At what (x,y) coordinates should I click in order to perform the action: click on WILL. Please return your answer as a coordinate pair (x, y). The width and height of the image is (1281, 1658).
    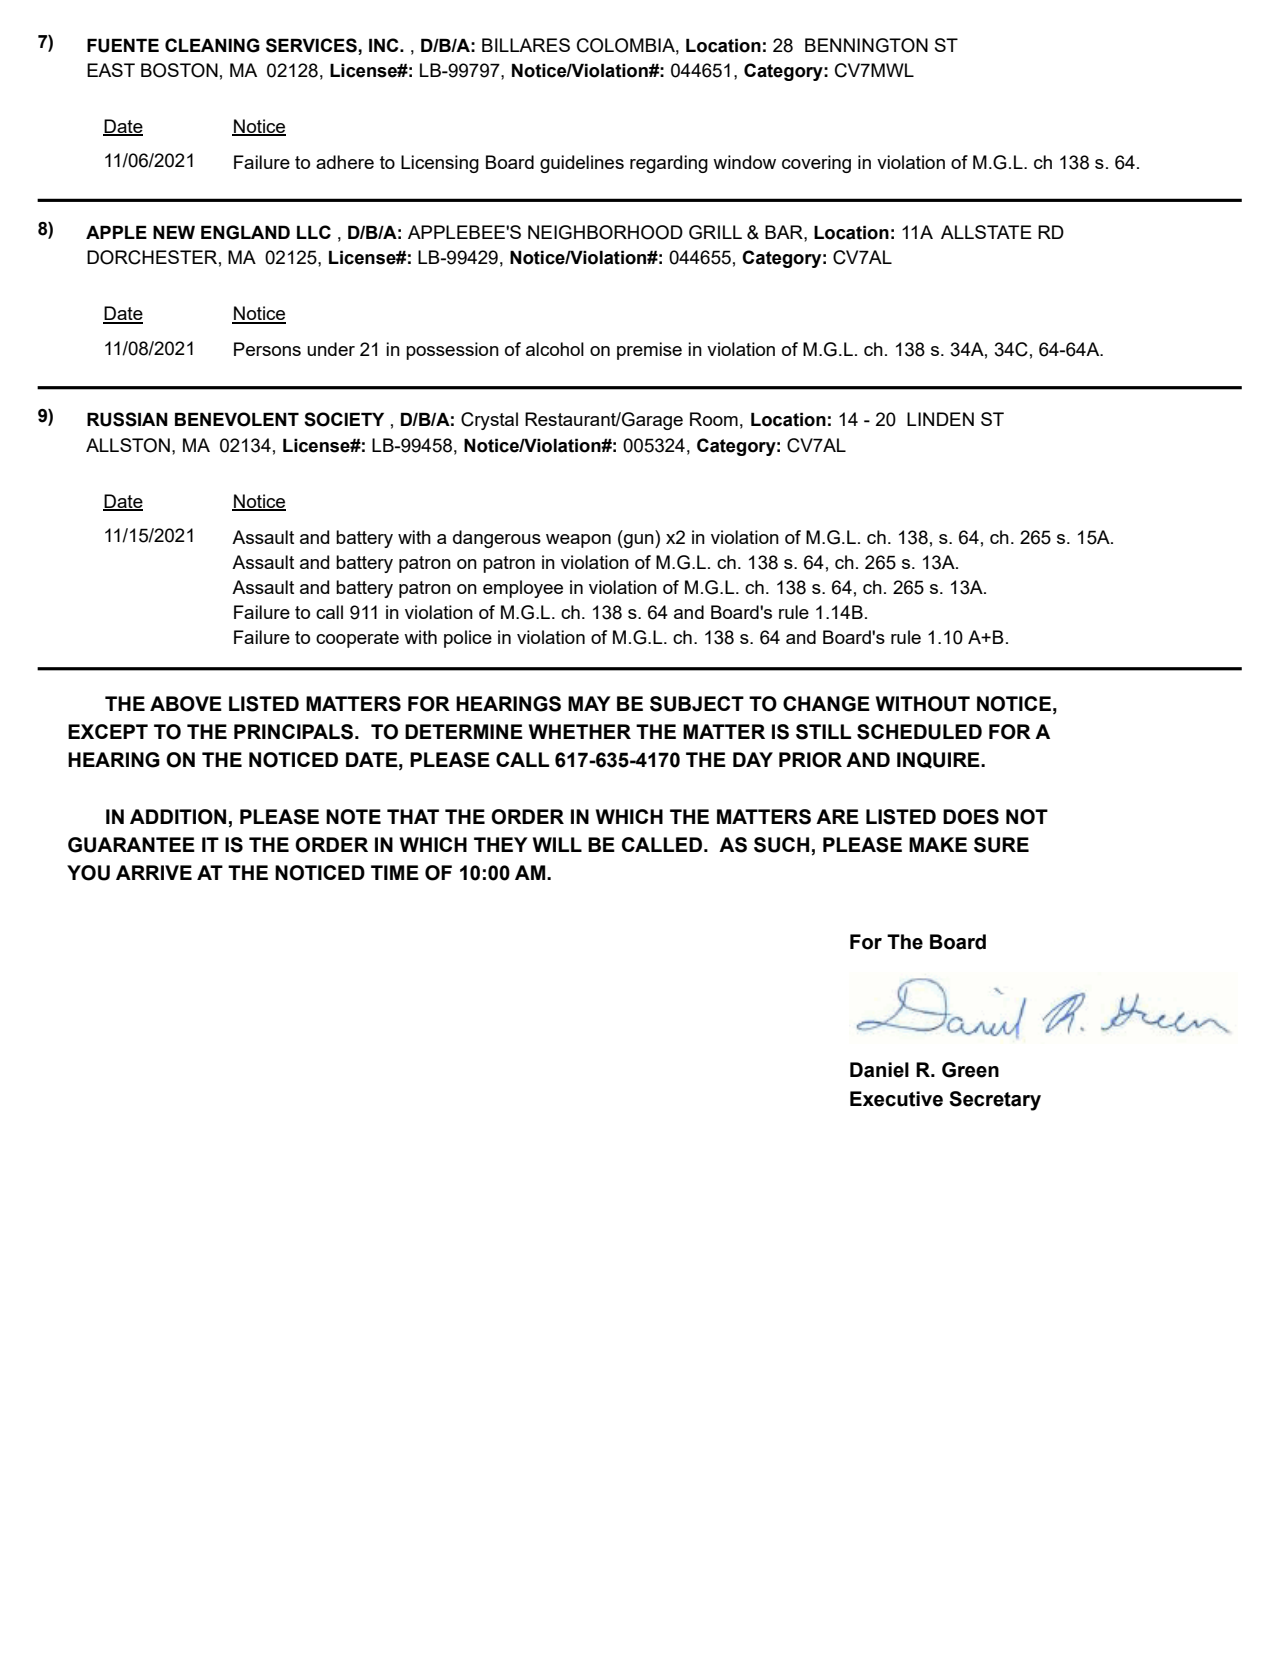
    Looking at the image, I should click on (557, 844).
